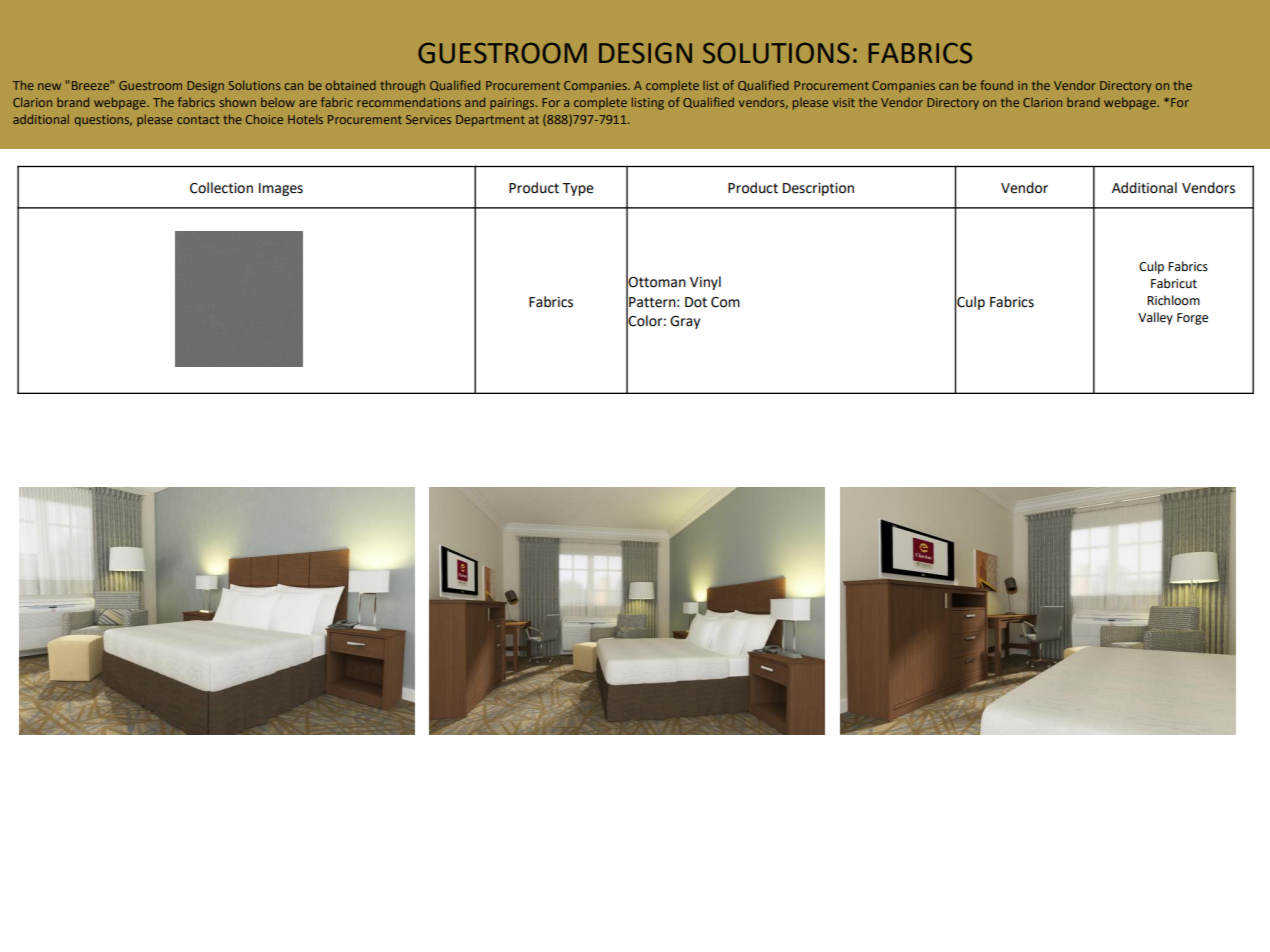 The height and width of the image is (952, 1270). What do you see at coordinates (818, 189) in the image?
I see `Description` at bounding box center [818, 189].
